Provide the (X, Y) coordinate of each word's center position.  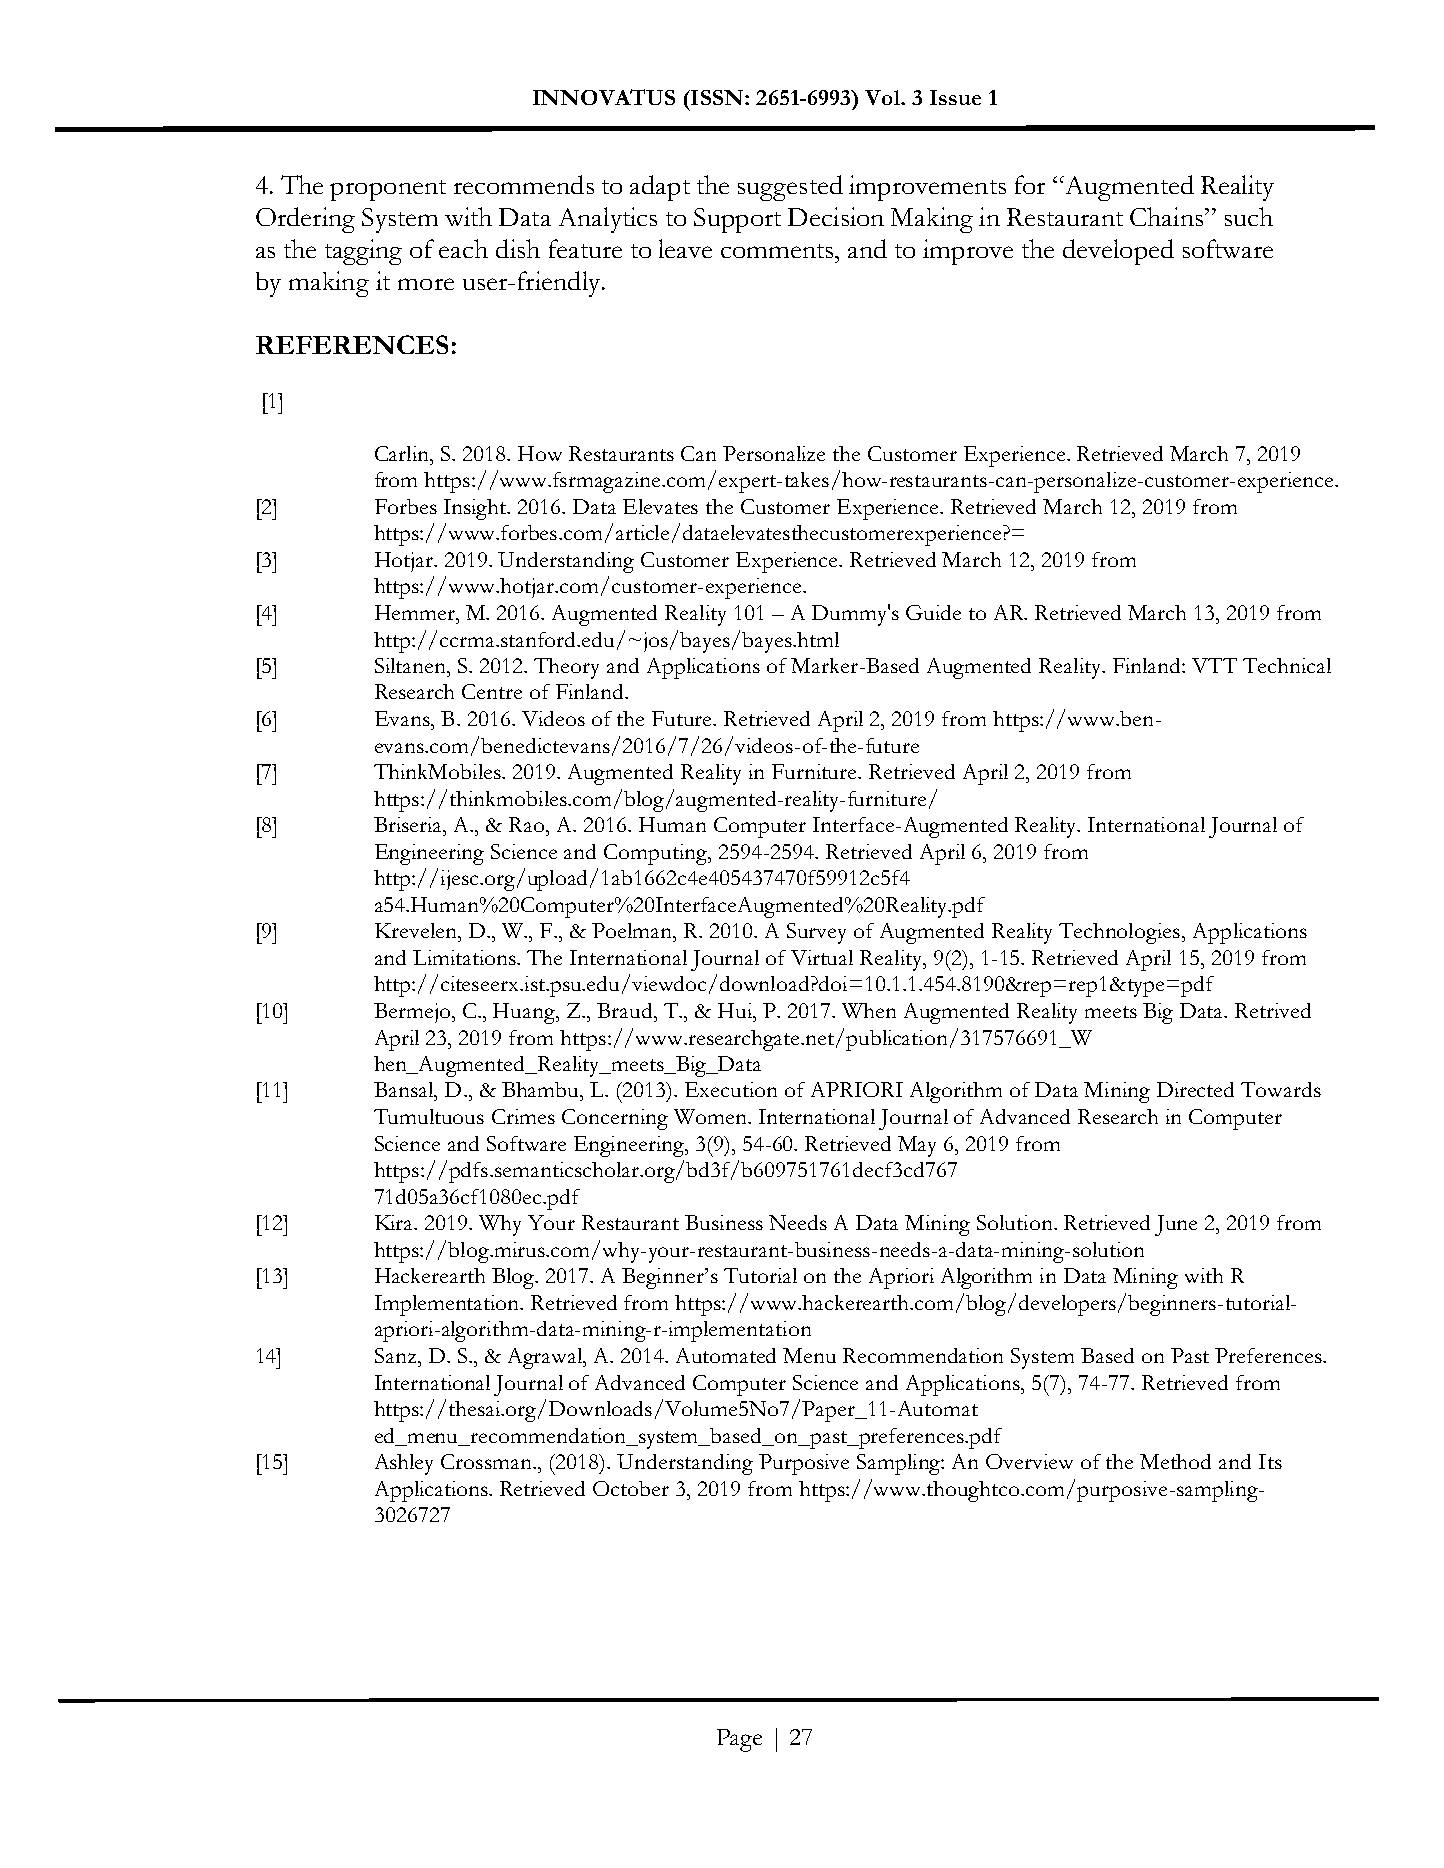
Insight (476, 509)
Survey (816, 933)
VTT (1214, 665)
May (917, 1146)
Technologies (1121, 933)
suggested (790, 188)
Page (739, 1740)
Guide (933, 612)
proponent (388, 190)
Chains (1168, 216)
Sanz (395, 1355)
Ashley (404, 1464)
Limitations (465, 957)
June (1176, 1225)
